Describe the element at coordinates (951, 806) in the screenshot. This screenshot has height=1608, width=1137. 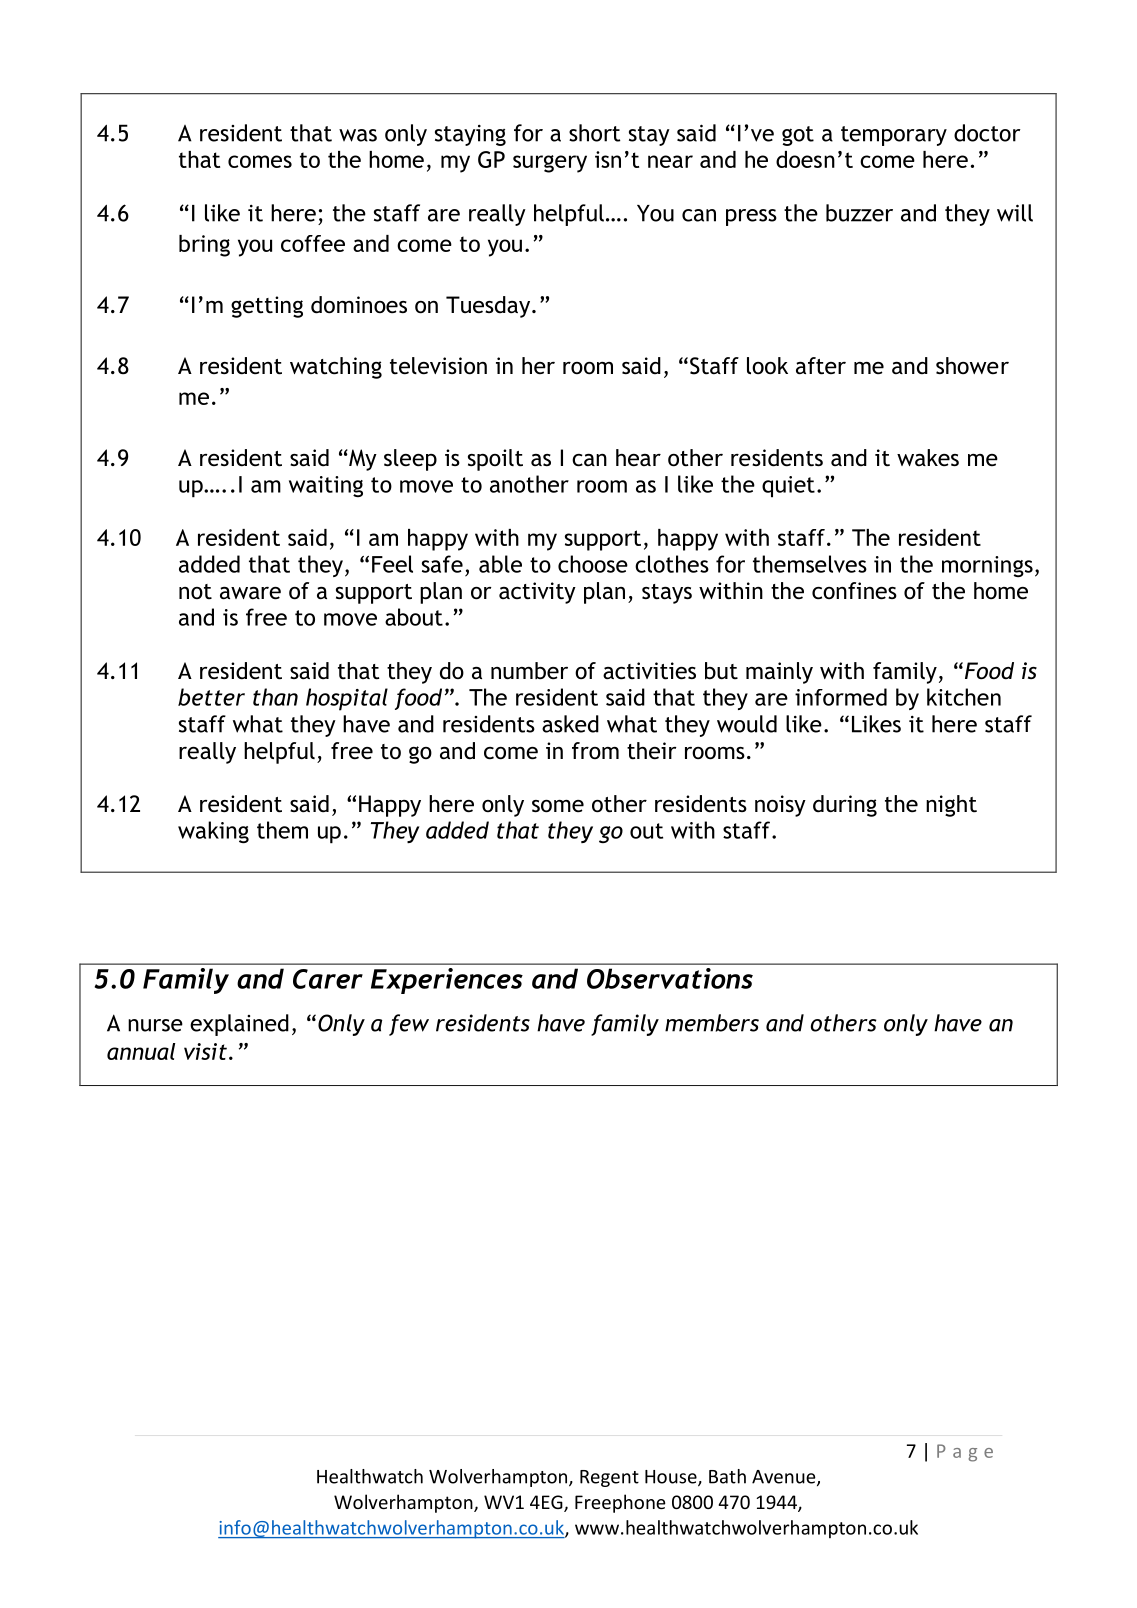
I see `night` at that location.
